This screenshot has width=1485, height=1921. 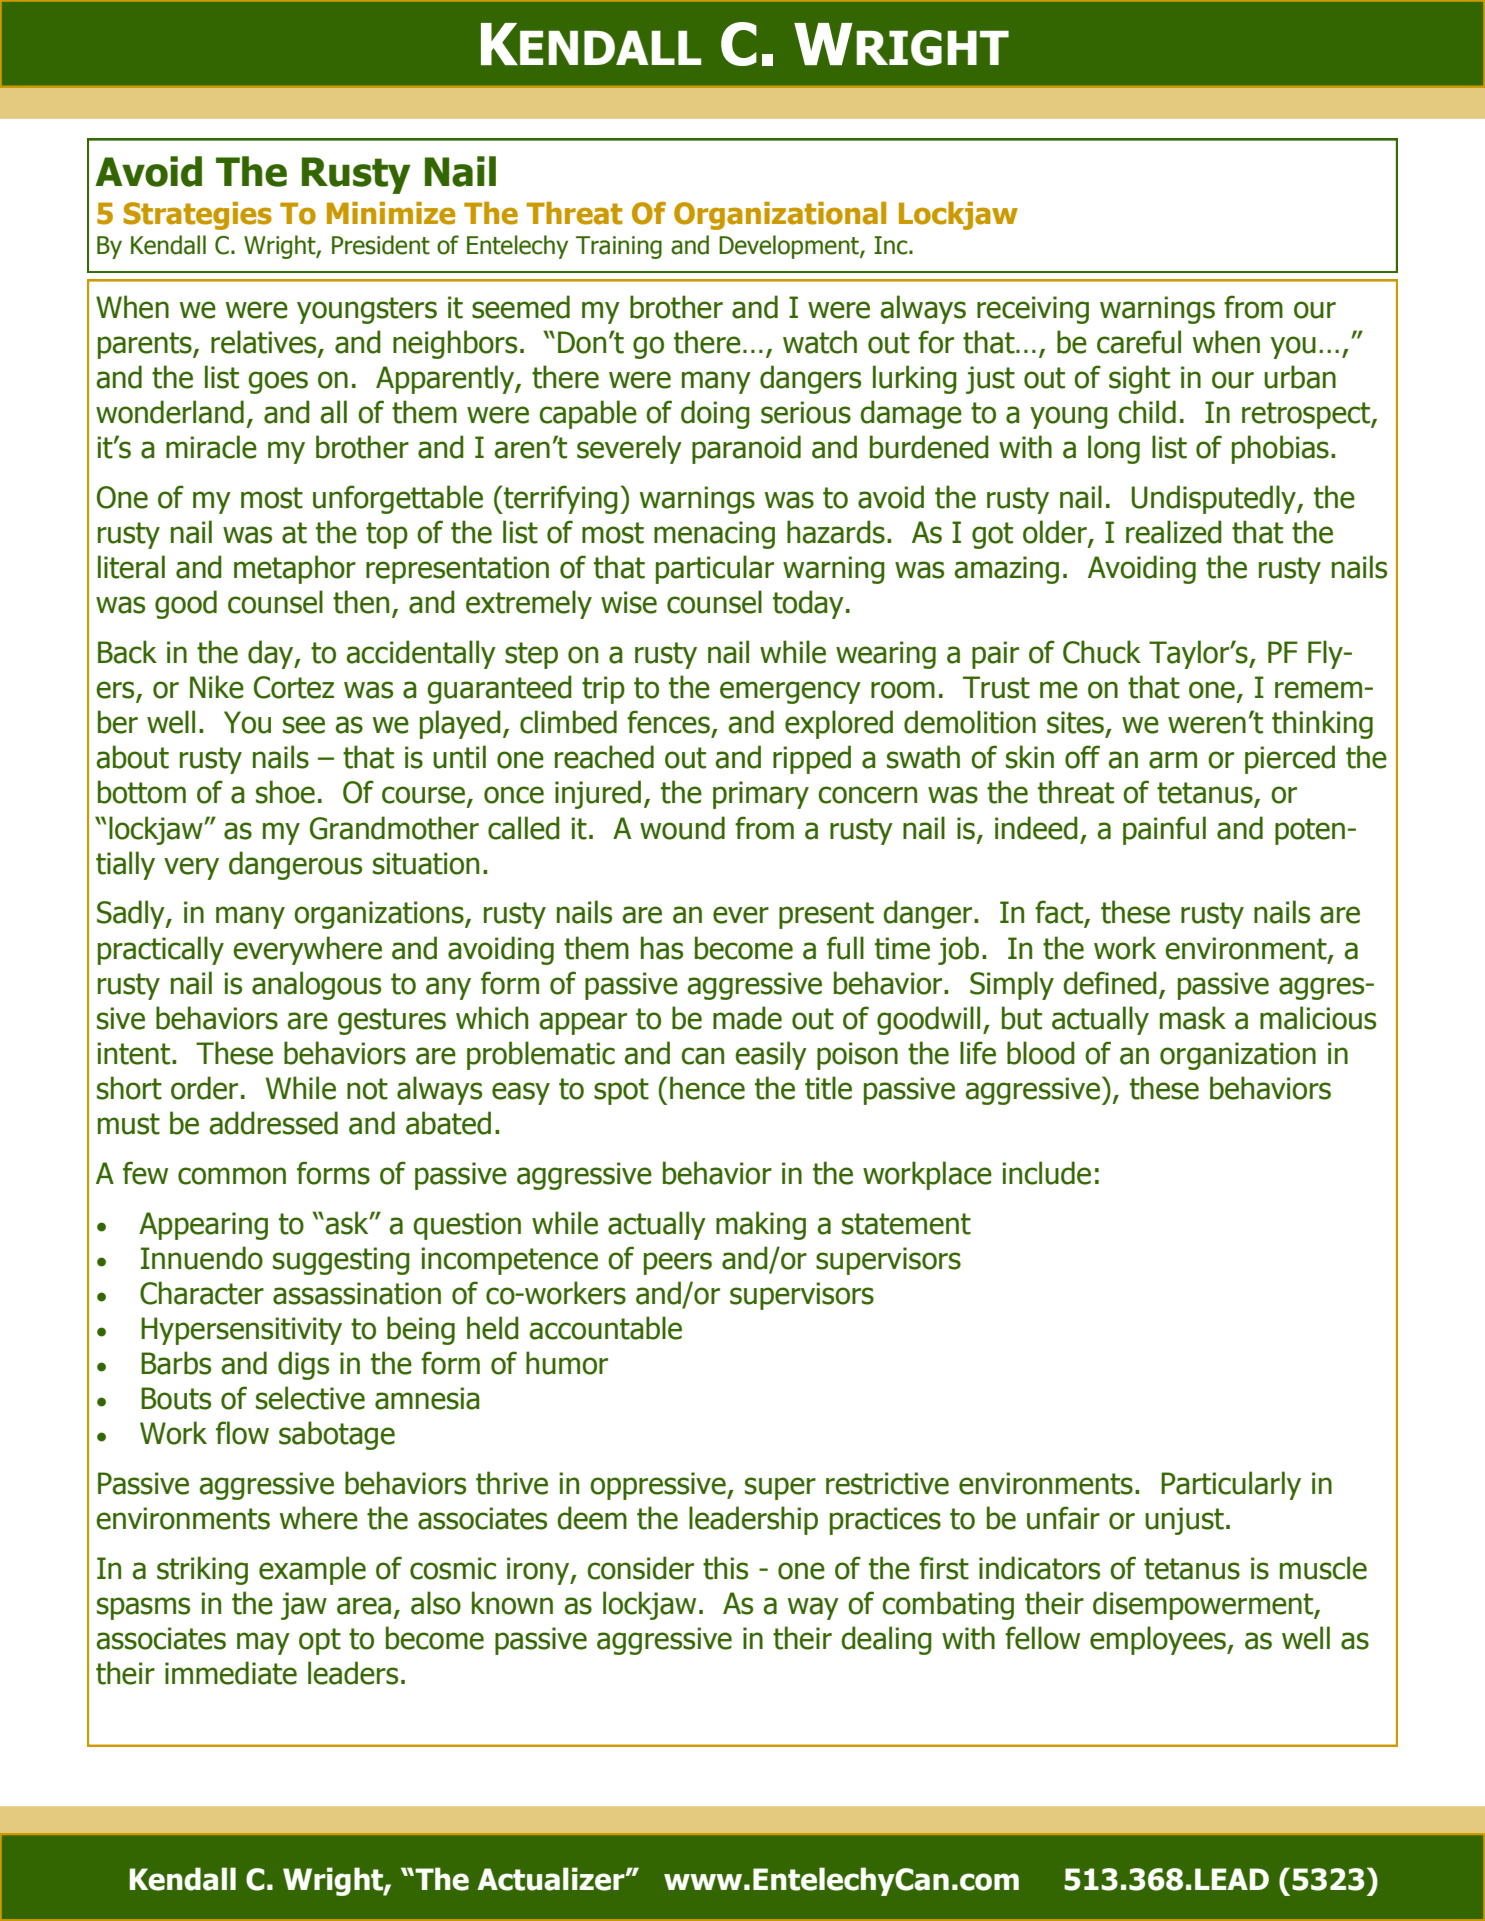 I want to click on defined, so click(x=1110, y=983).
